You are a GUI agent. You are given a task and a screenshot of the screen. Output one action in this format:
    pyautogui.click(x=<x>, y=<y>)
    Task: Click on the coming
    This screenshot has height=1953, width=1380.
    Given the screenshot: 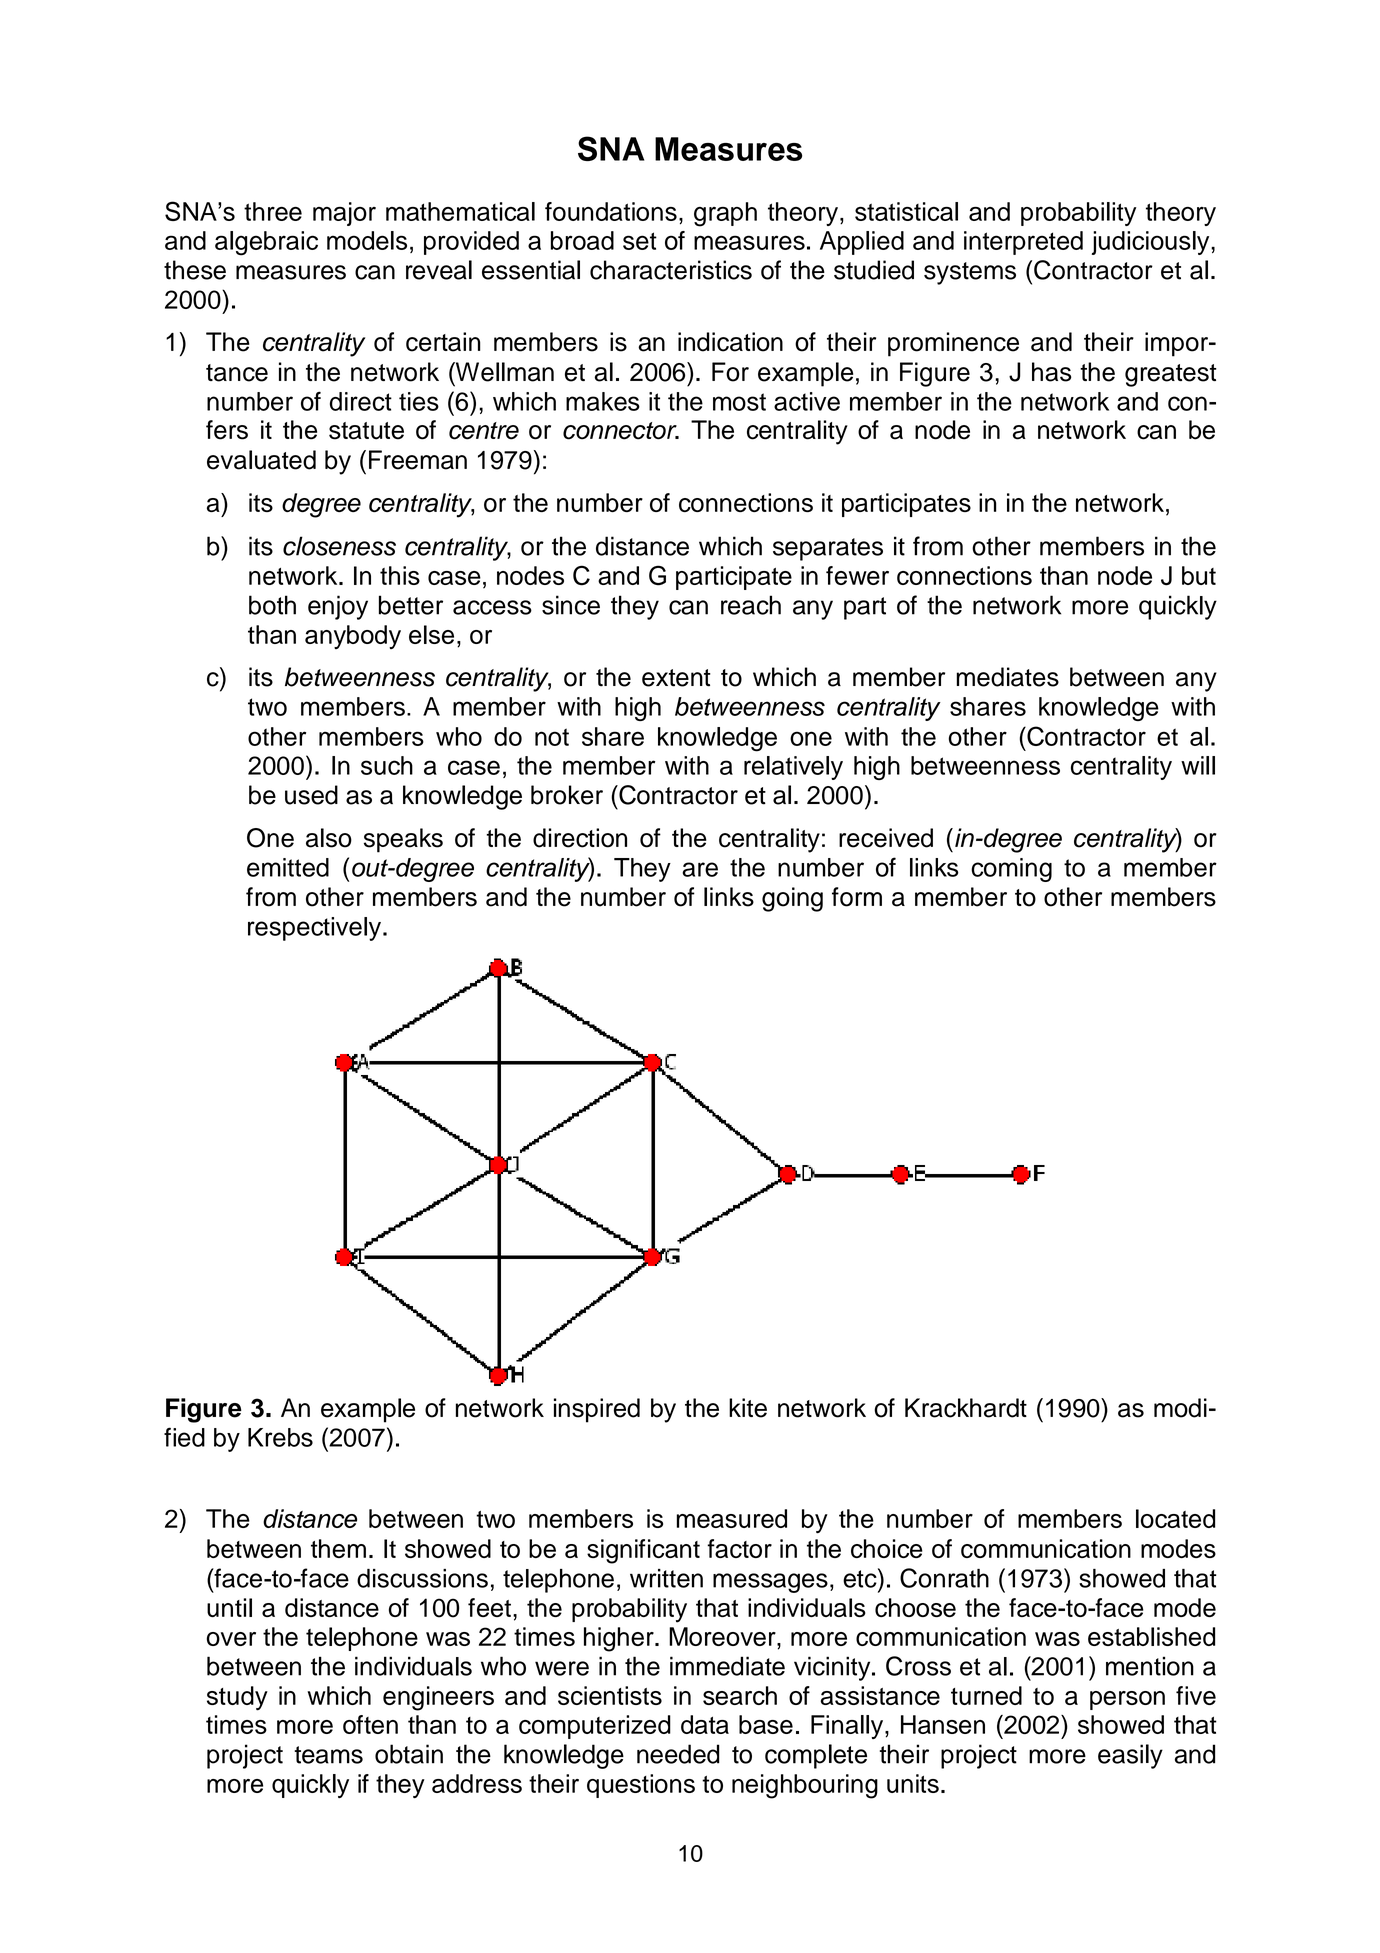 What is the action you would take?
    pyautogui.click(x=1011, y=870)
